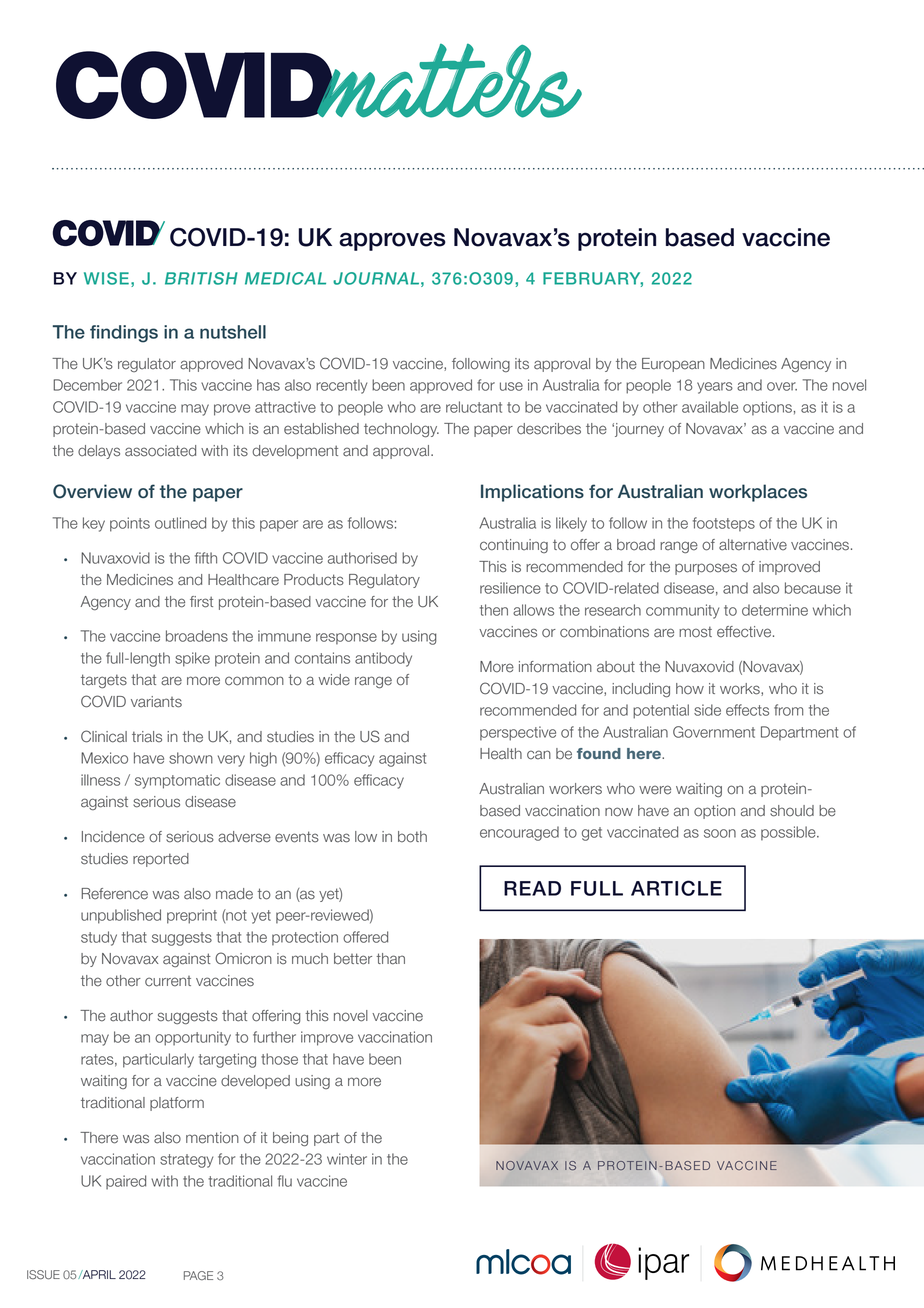 This image has width=924, height=1308. What do you see at coordinates (341, 386) in the image?
I see `recently` at bounding box center [341, 386].
